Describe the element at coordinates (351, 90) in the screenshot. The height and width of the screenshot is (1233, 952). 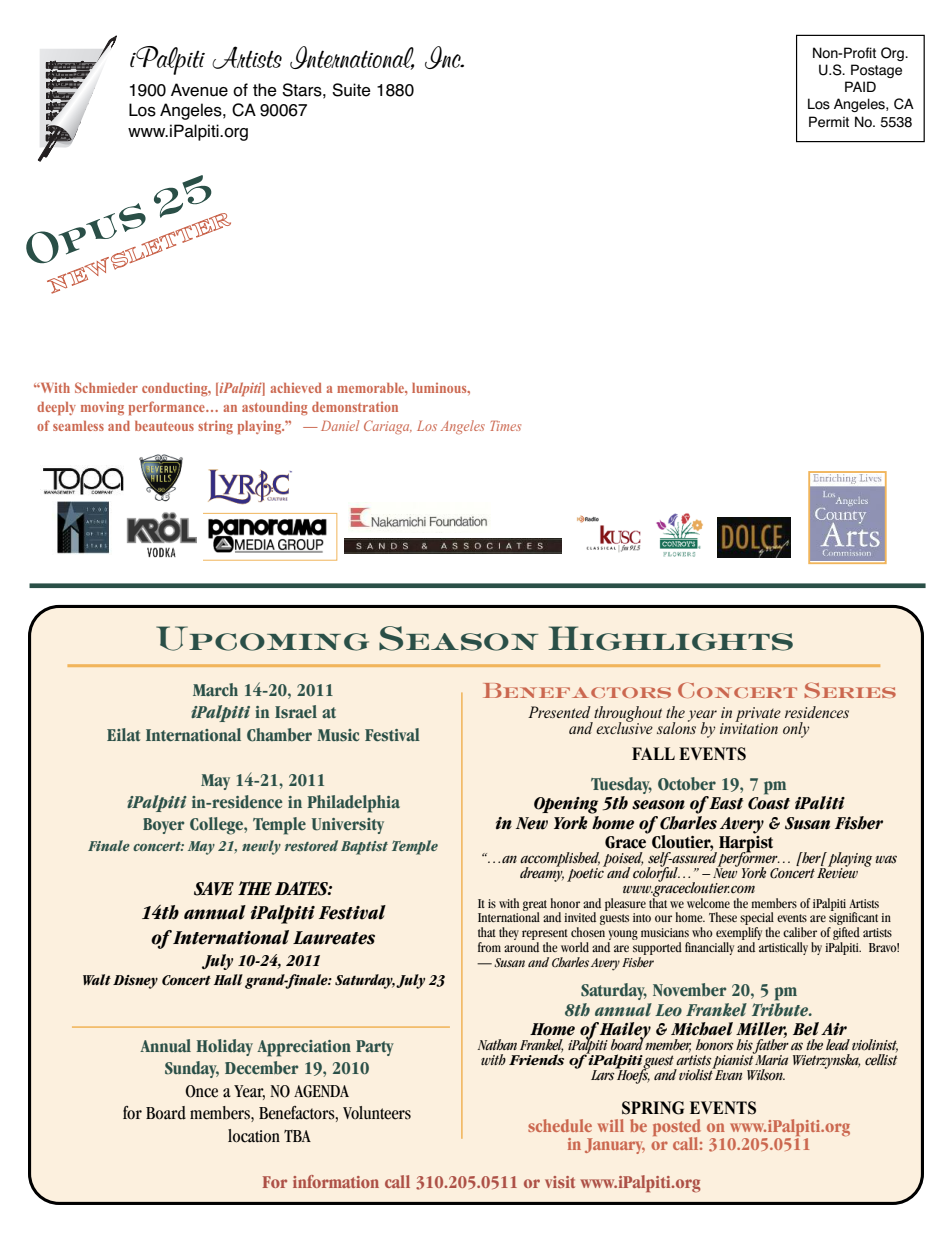
I see `Suite` at that location.
